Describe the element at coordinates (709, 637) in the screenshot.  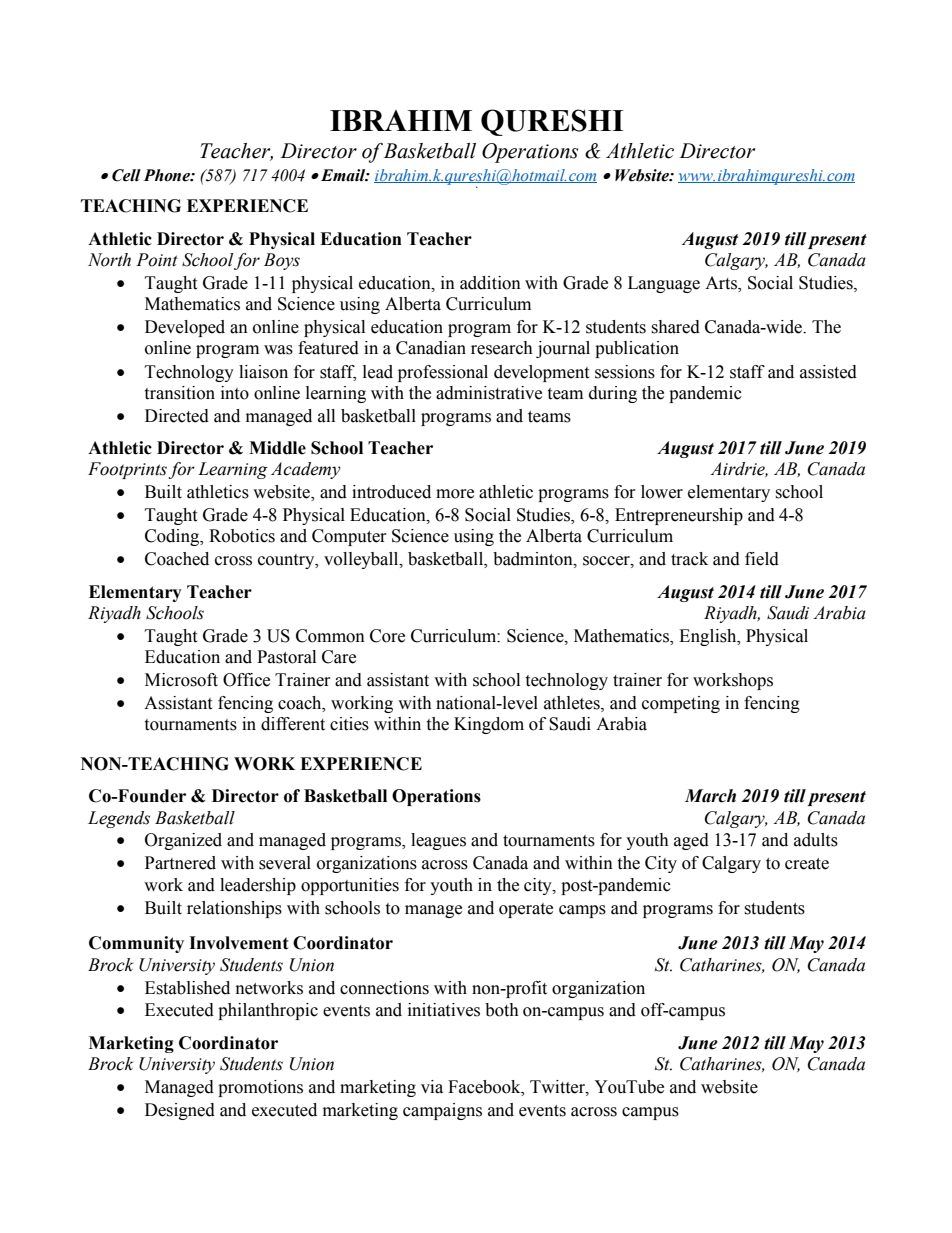
I see `English` at that location.
